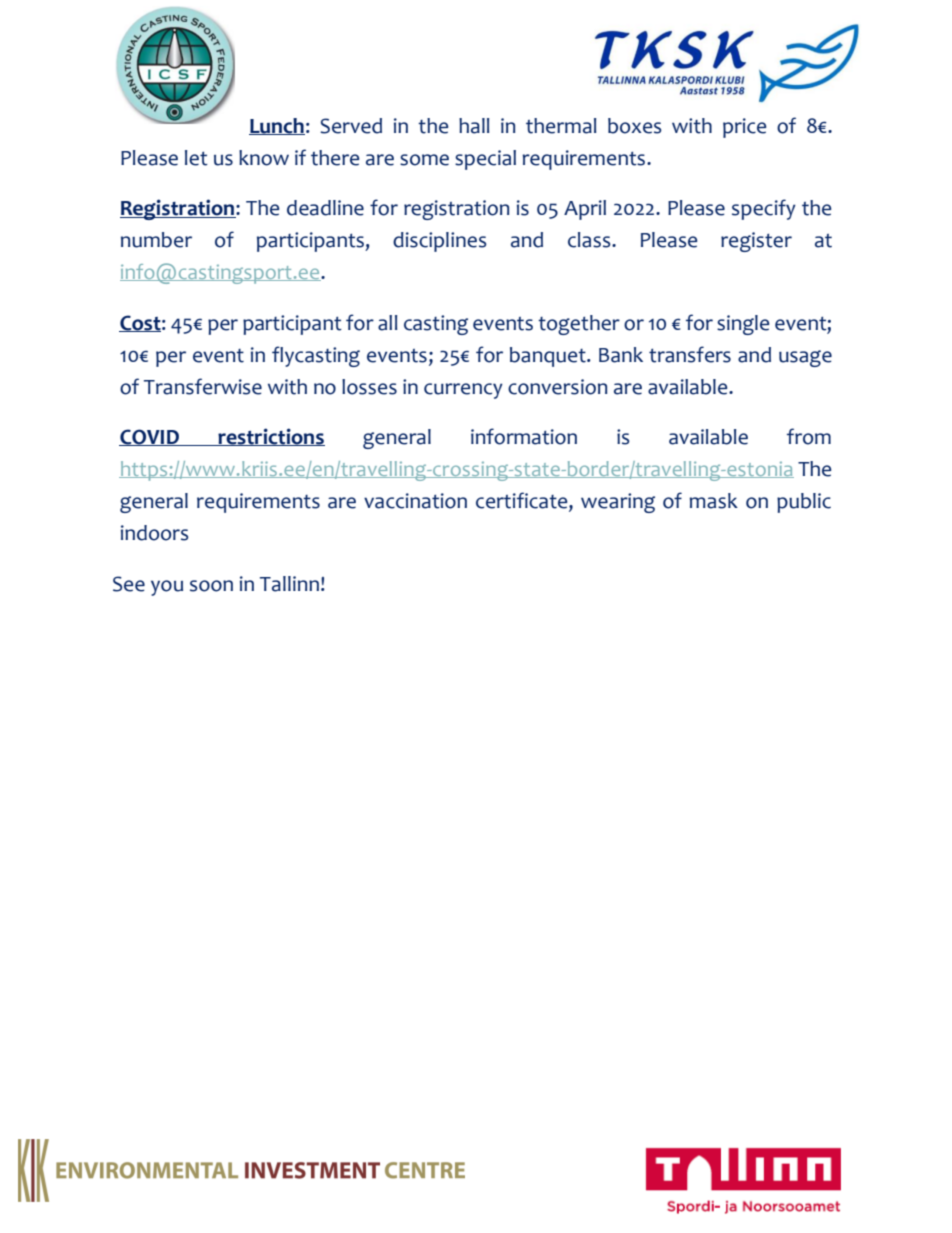 The height and width of the screenshot is (1233, 952). What do you see at coordinates (474, 126) in the screenshot?
I see `hall` at bounding box center [474, 126].
